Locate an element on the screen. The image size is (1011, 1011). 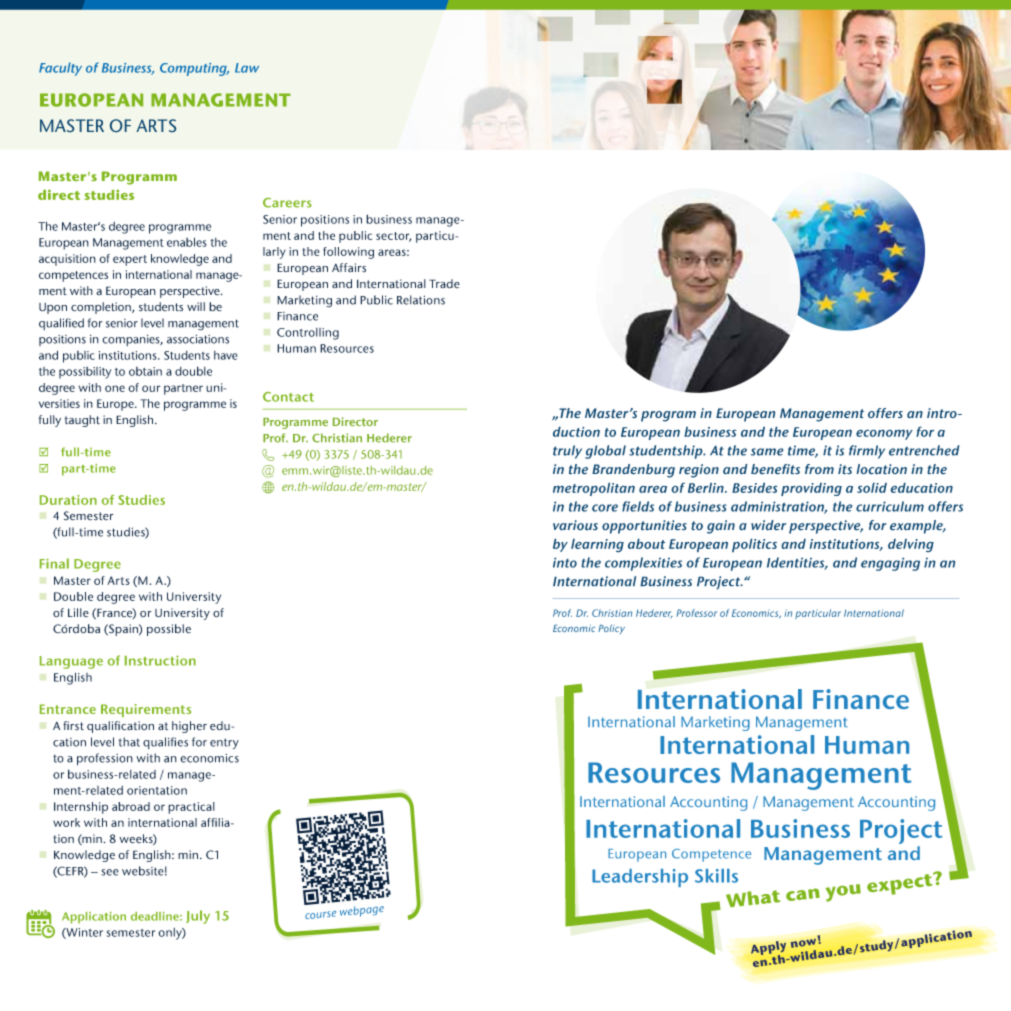
economy is located at coordinates (884, 434).
